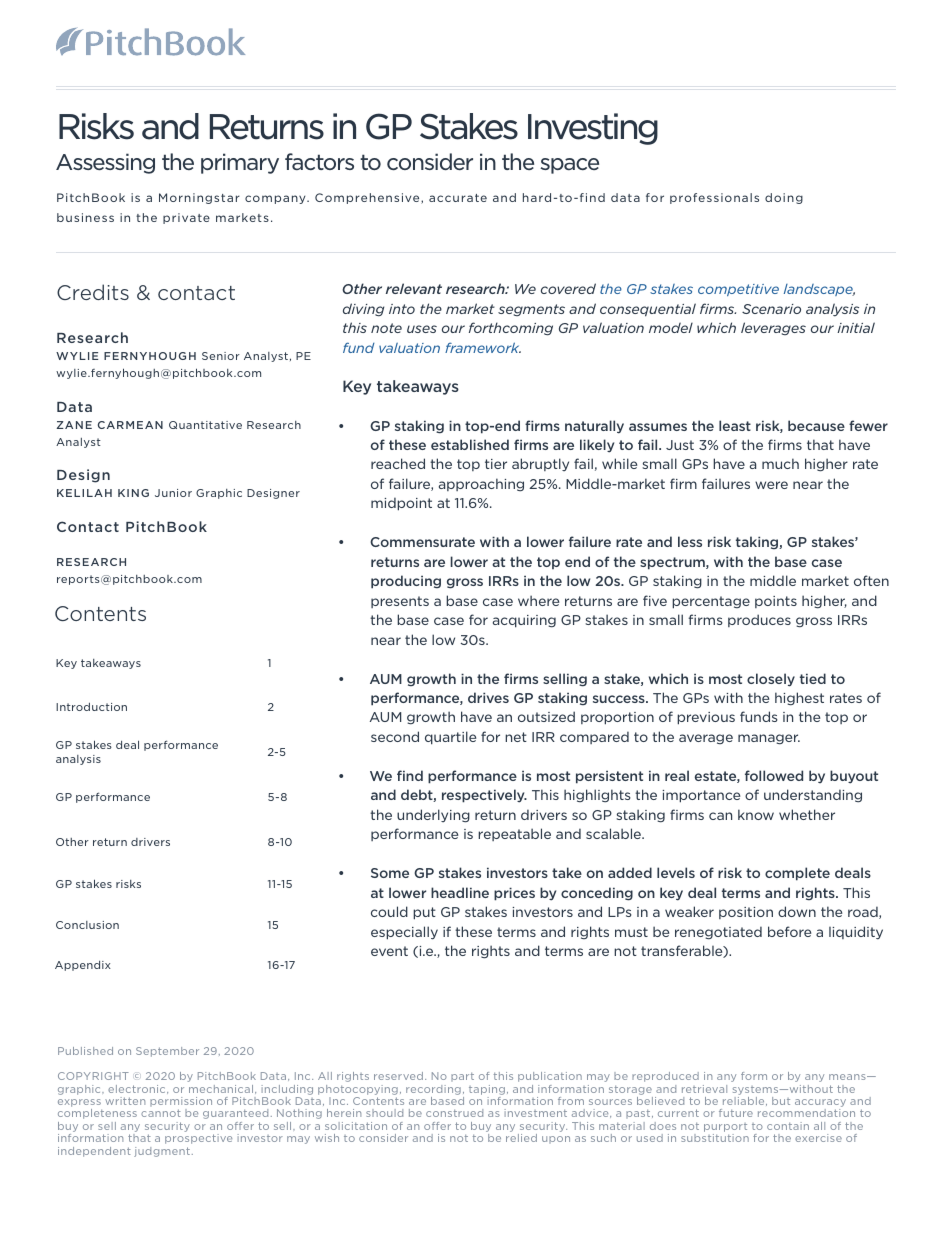 This image has width=952, height=1233. I want to click on Assessing, so click(105, 163).
